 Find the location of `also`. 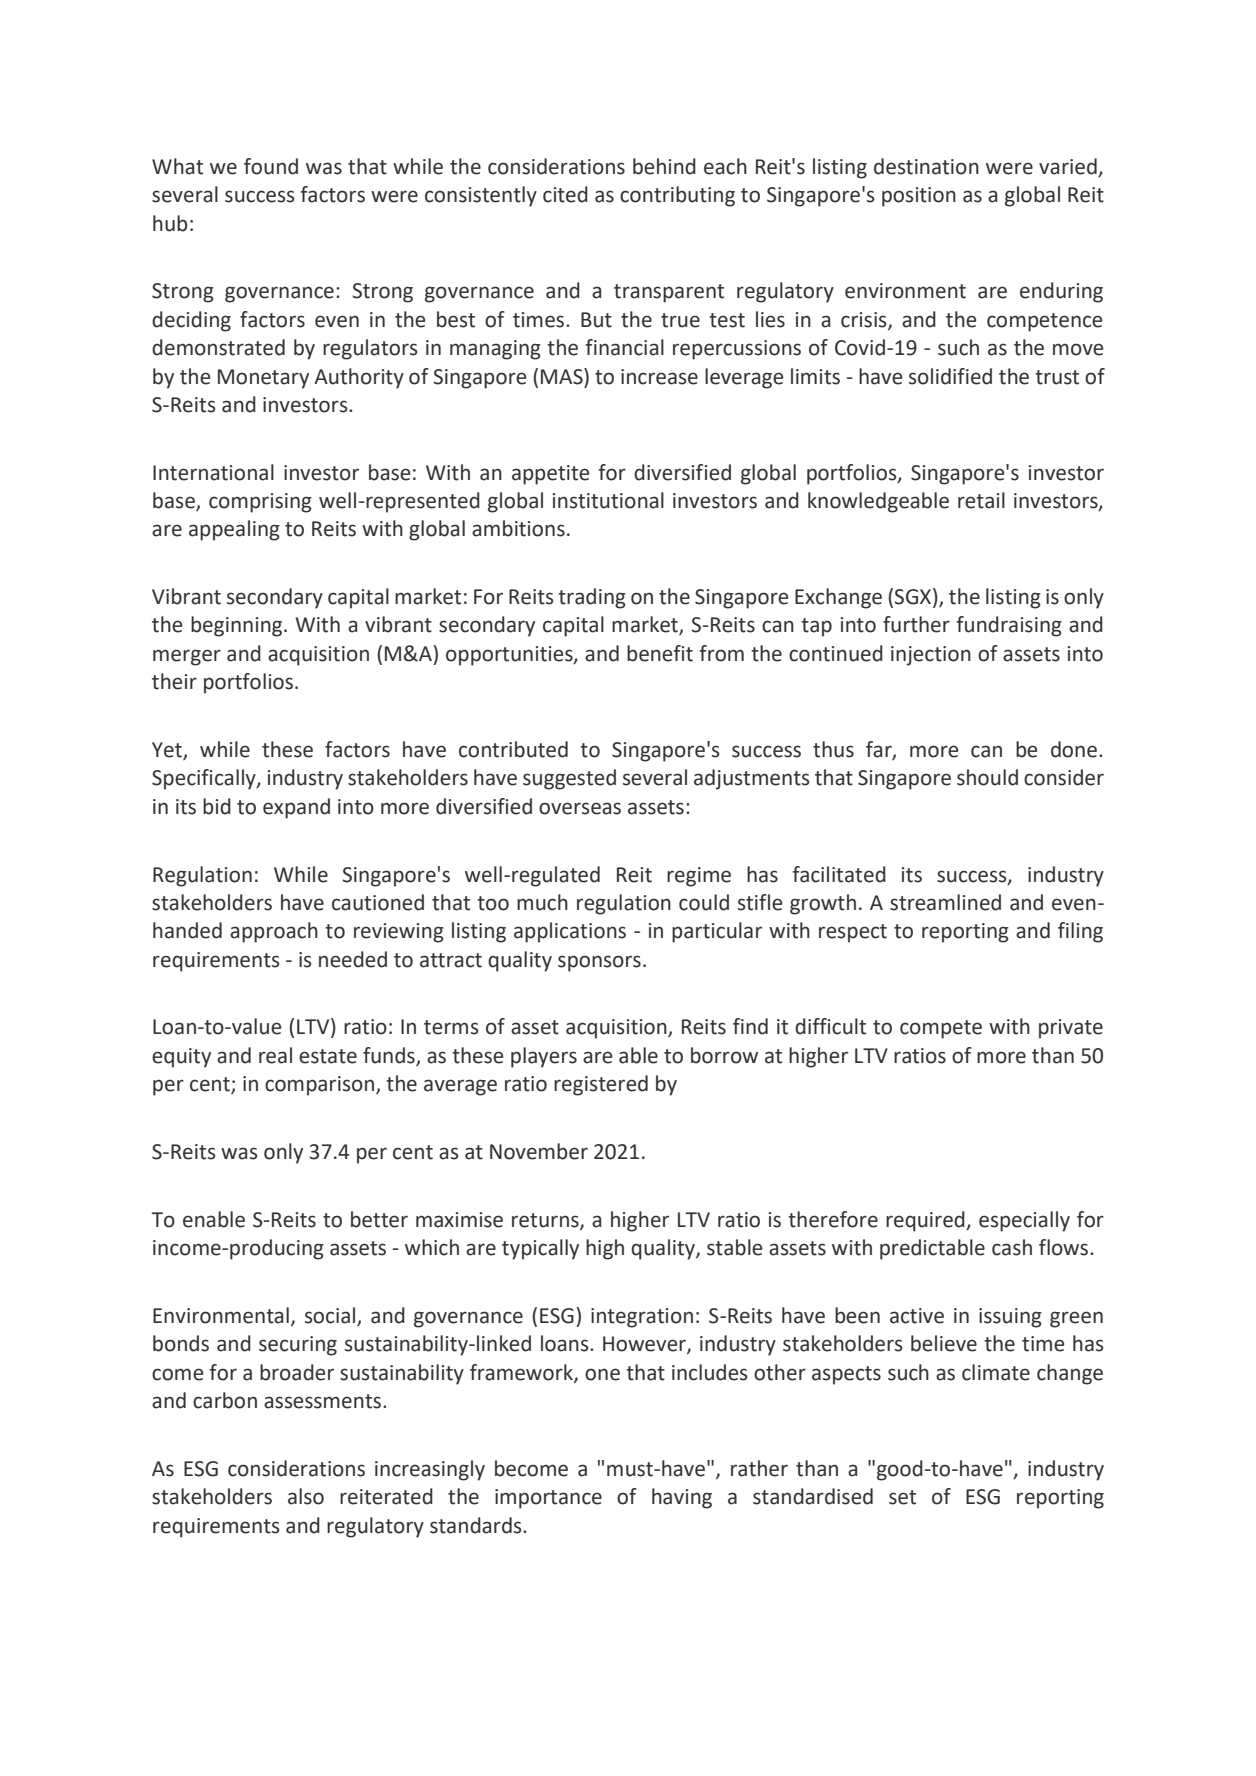

also is located at coordinates (306, 1496).
